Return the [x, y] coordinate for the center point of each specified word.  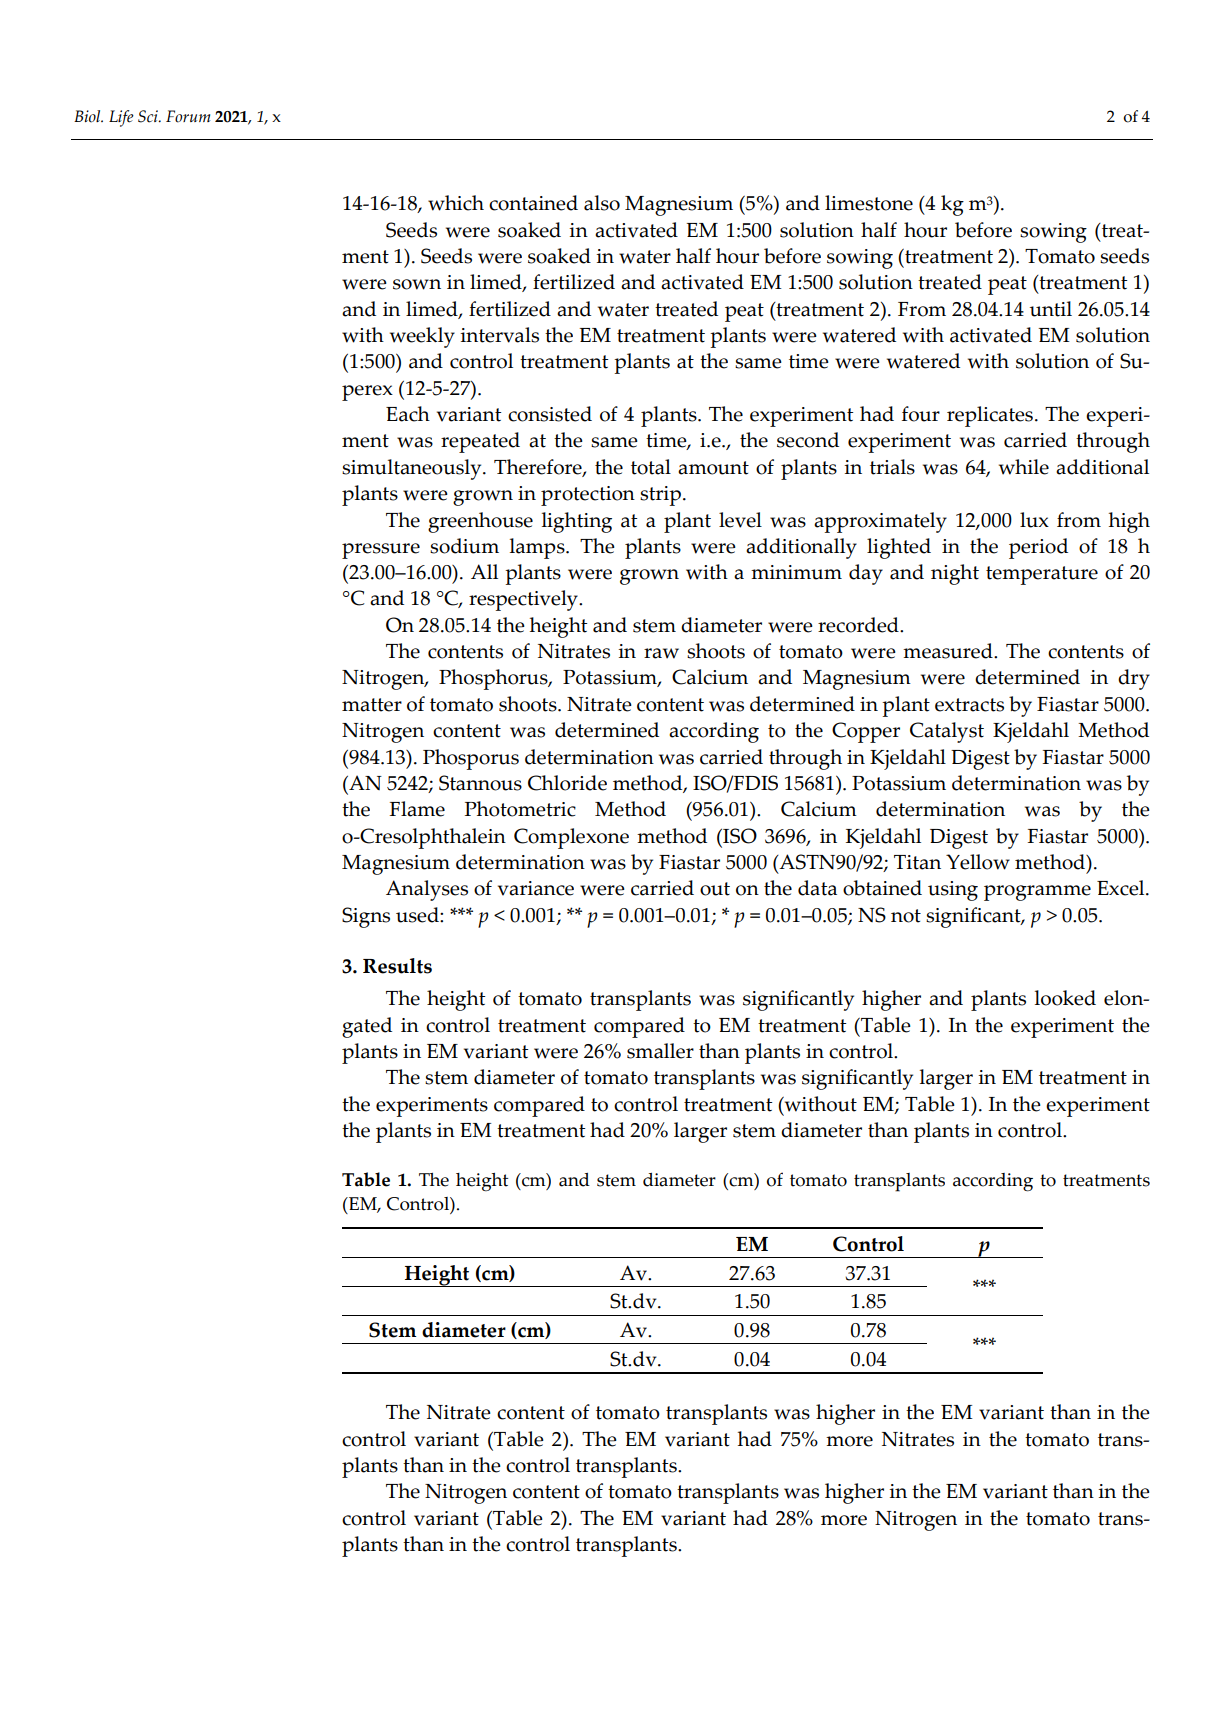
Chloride [567, 783]
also [602, 203]
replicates [990, 416]
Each [408, 414]
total [651, 467]
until [1051, 309]
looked [1065, 998]
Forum [188, 116]
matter [372, 705]
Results [397, 966]
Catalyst [947, 732]
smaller [660, 1051]
